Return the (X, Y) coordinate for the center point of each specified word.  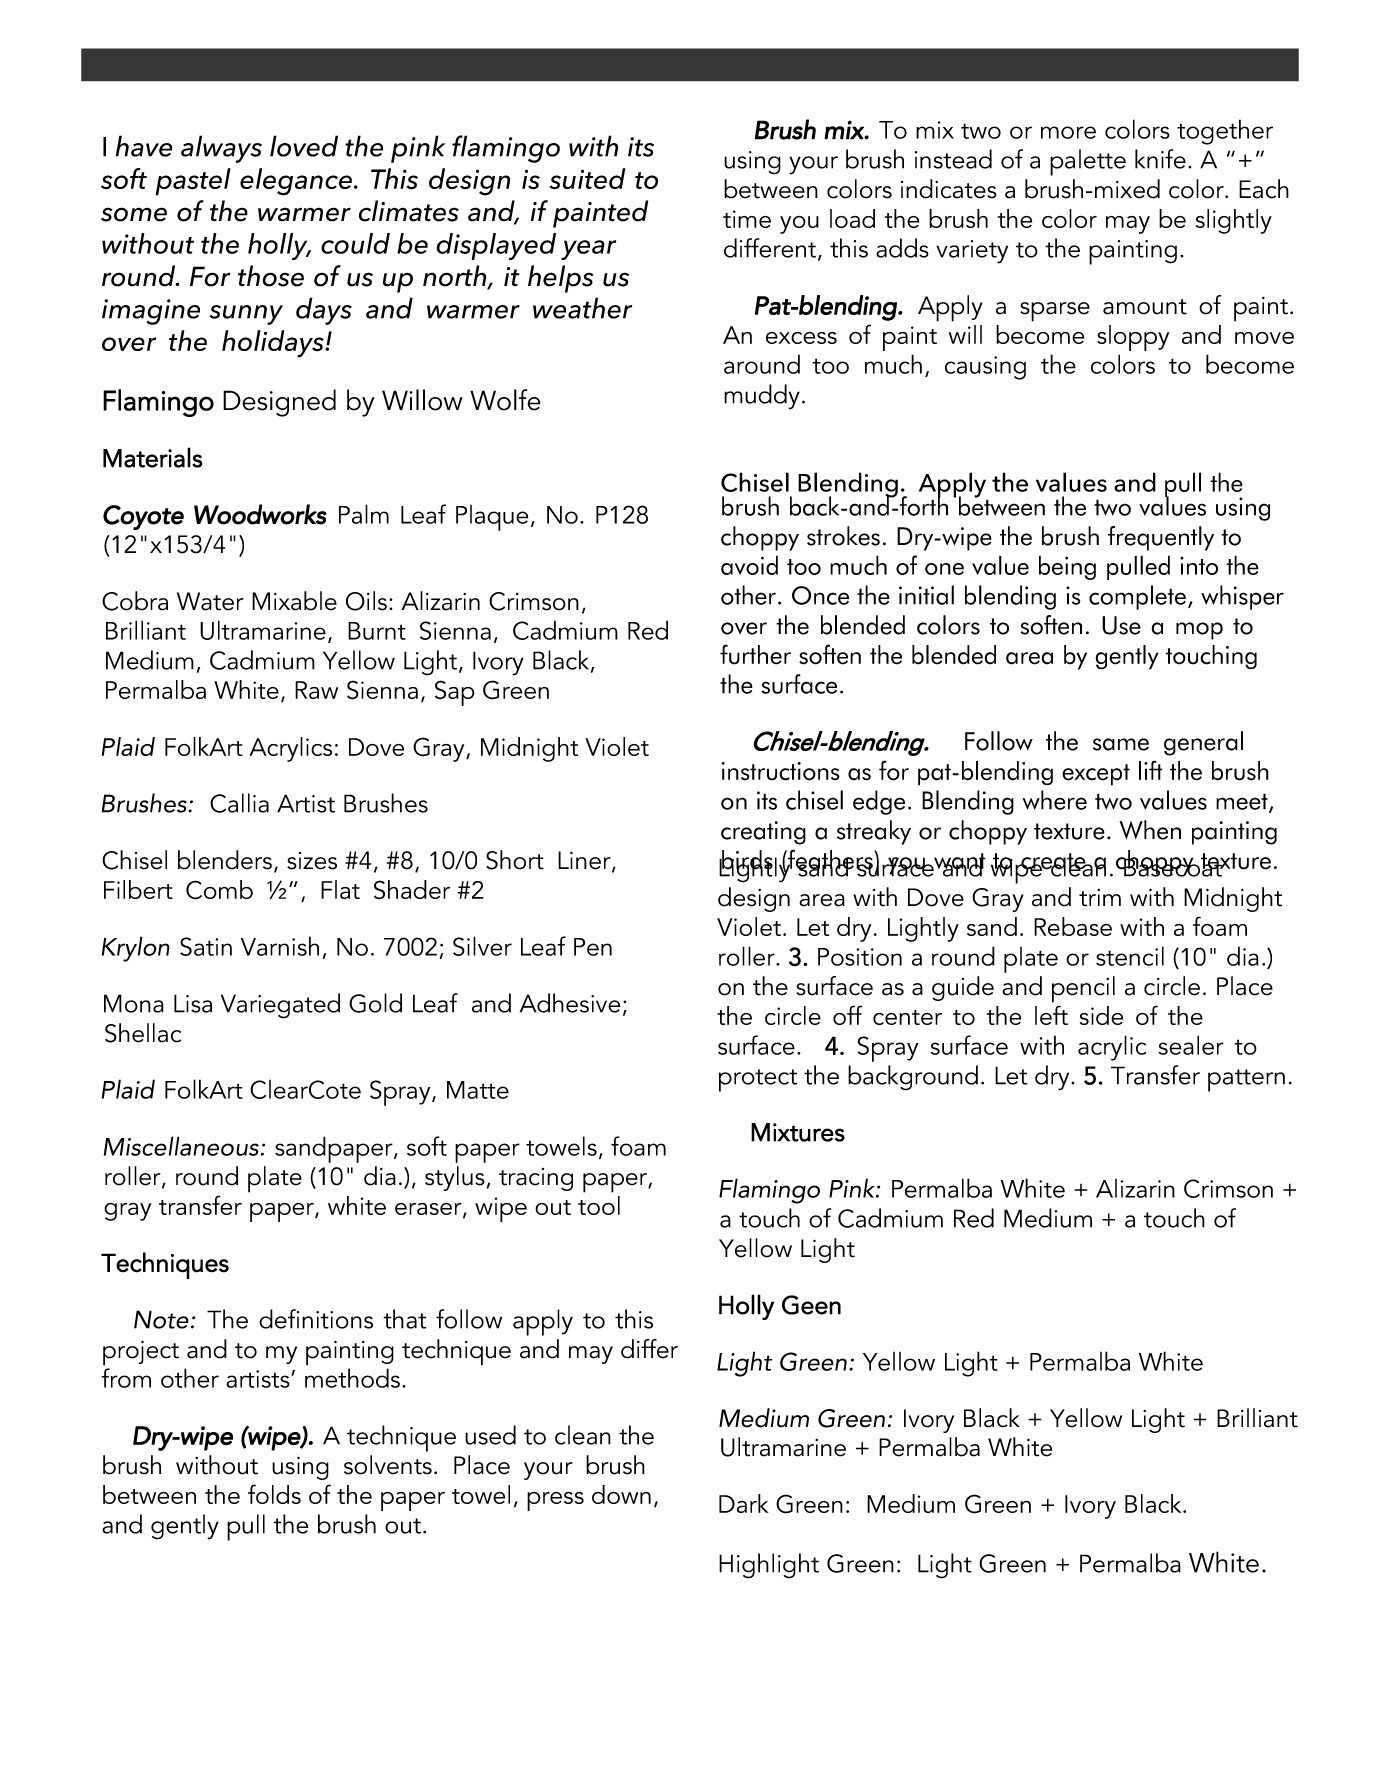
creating (763, 833)
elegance (296, 182)
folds (274, 1494)
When (1150, 830)
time (747, 219)
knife (1160, 159)
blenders (225, 860)
